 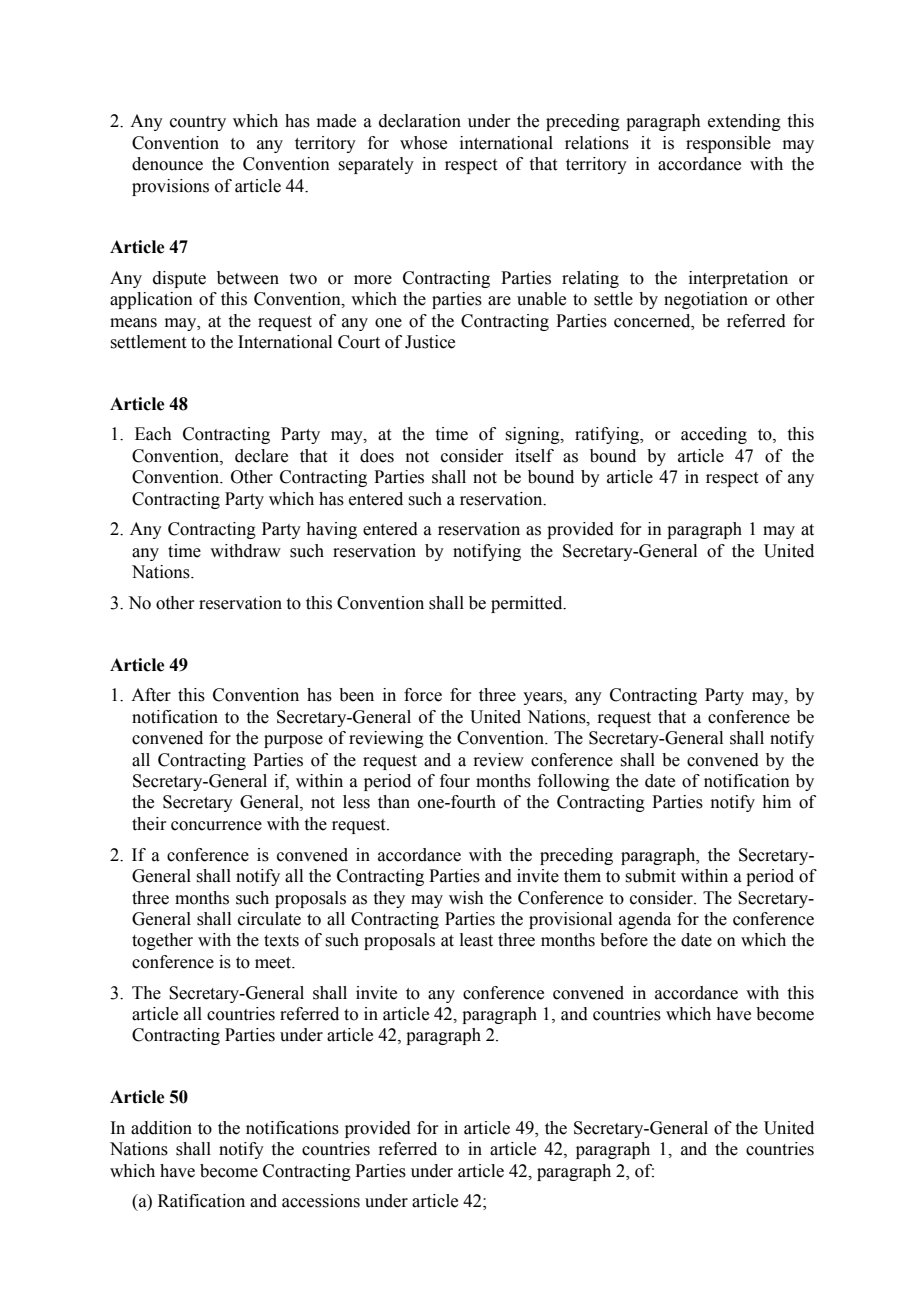 What do you see at coordinates (423, 695) in the image?
I see `force` at bounding box center [423, 695].
